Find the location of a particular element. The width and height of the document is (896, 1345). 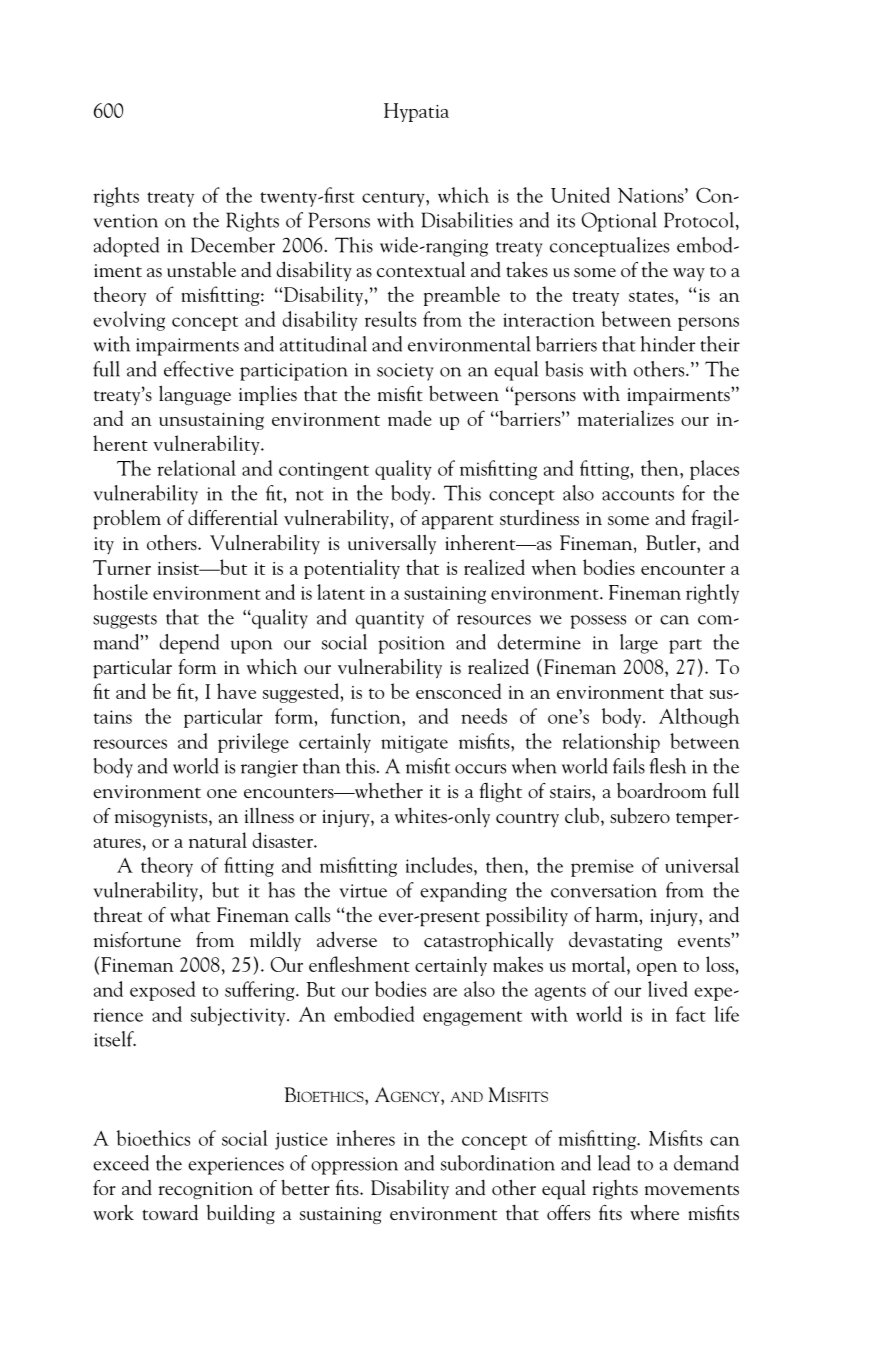

oppression is located at coordinates (354, 1166).
